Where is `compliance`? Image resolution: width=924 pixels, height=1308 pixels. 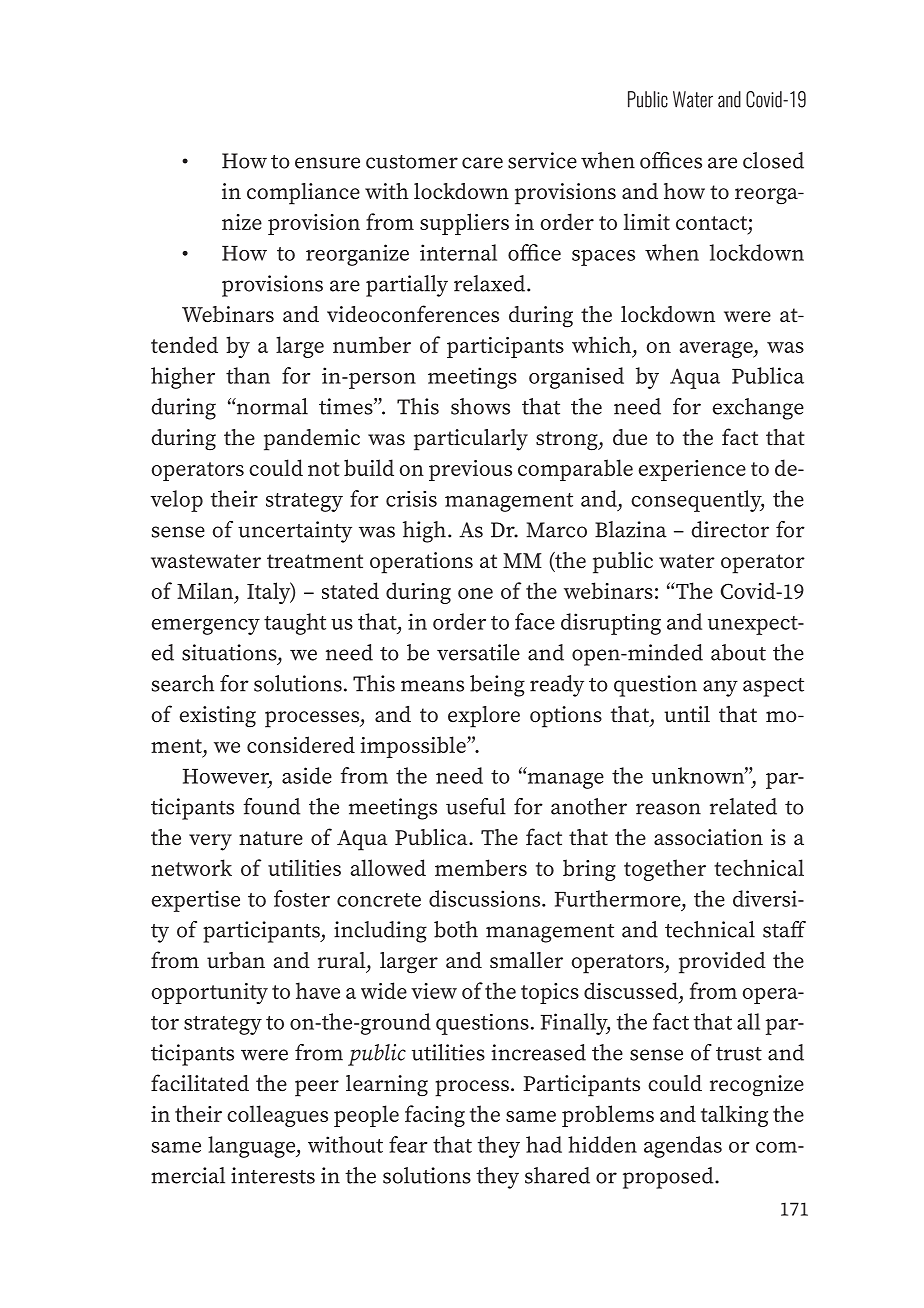
compliance is located at coordinates (303, 194).
